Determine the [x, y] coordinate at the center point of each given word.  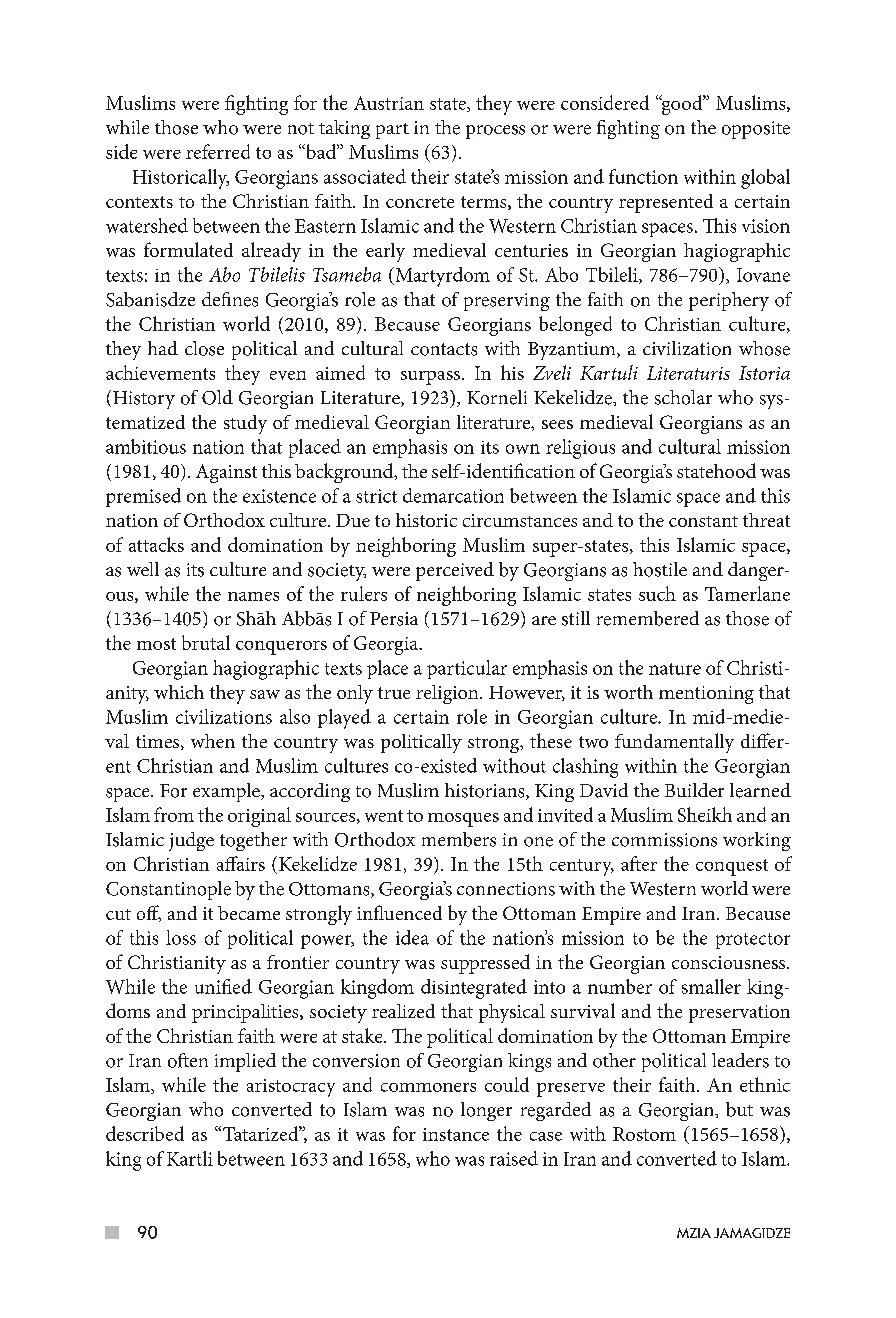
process [495, 132]
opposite [756, 130]
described [145, 1133]
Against [226, 473]
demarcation [453, 495]
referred [218, 151]
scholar [683, 397]
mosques [463, 820]
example [227, 792]
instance [456, 1134]
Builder [694, 790]
